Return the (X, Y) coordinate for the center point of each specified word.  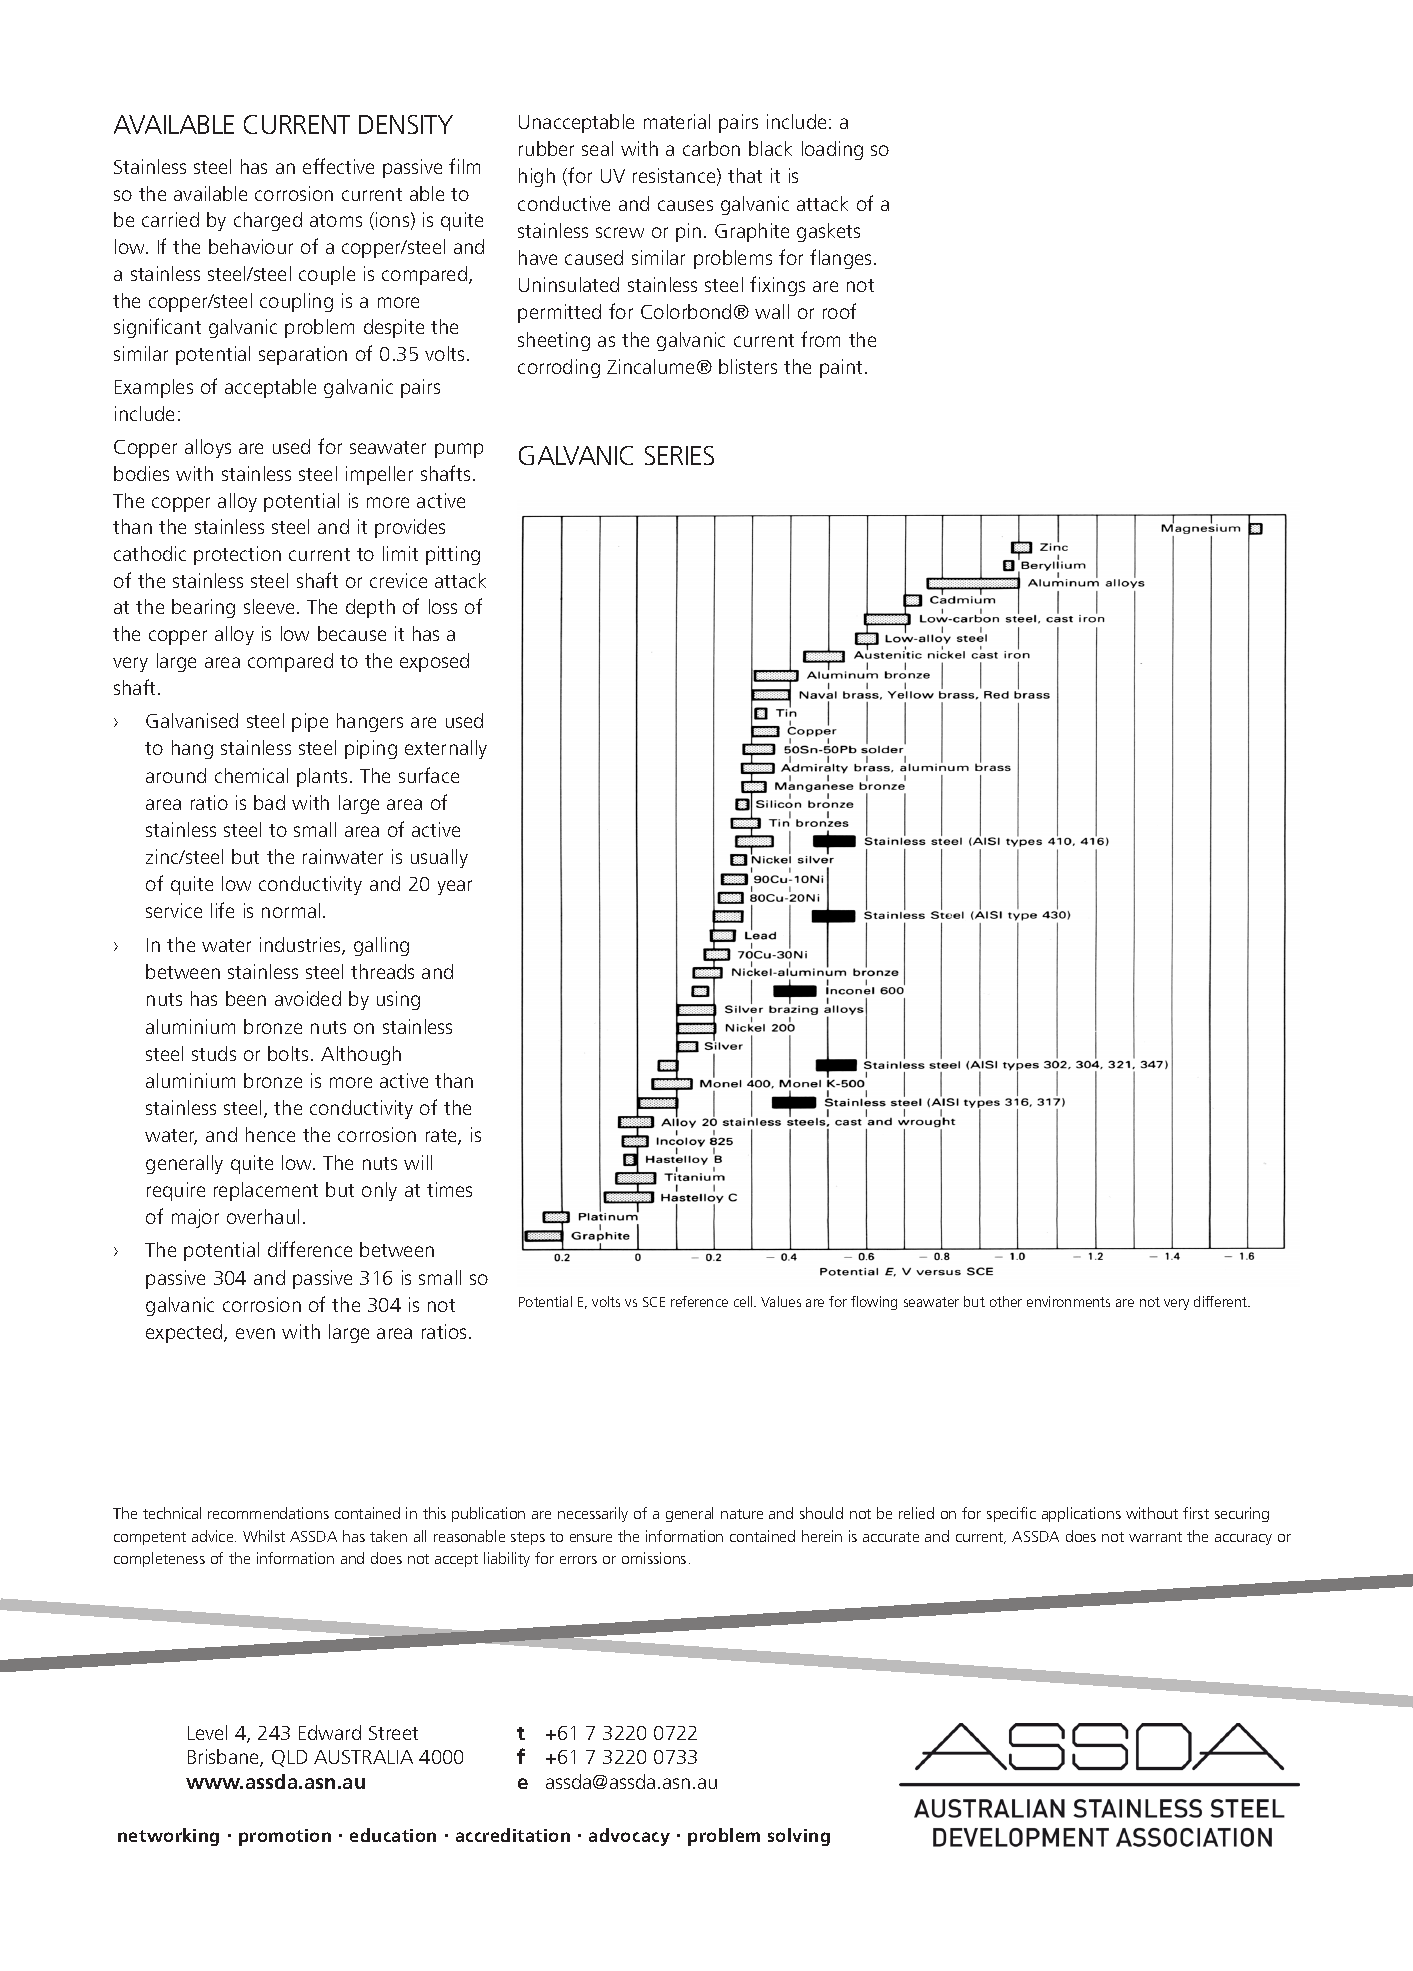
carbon (711, 148)
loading (832, 150)
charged (268, 221)
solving (799, 1837)
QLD (289, 1758)
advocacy (629, 1837)
